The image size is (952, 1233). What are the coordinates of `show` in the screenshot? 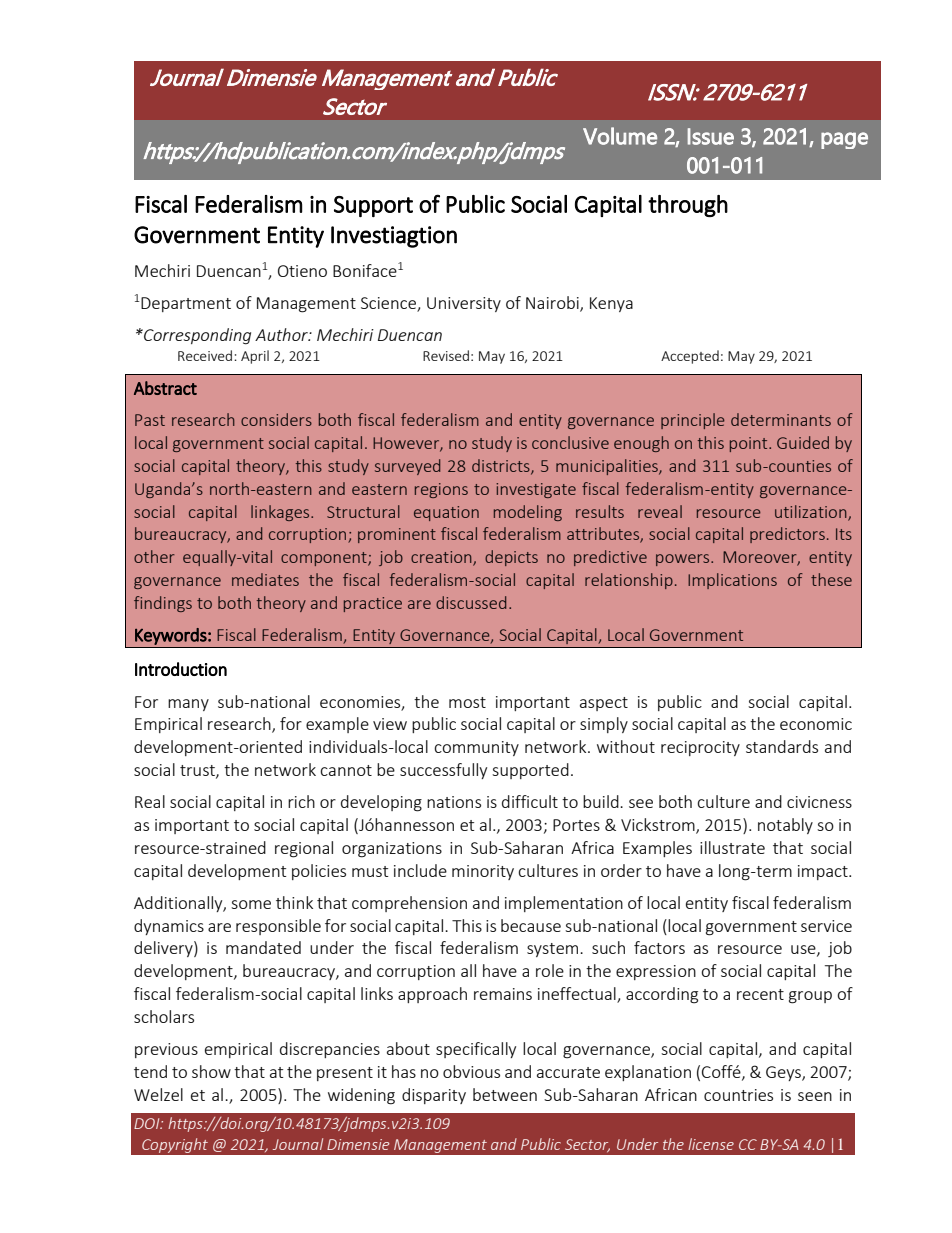 It's located at (211, 1071).
